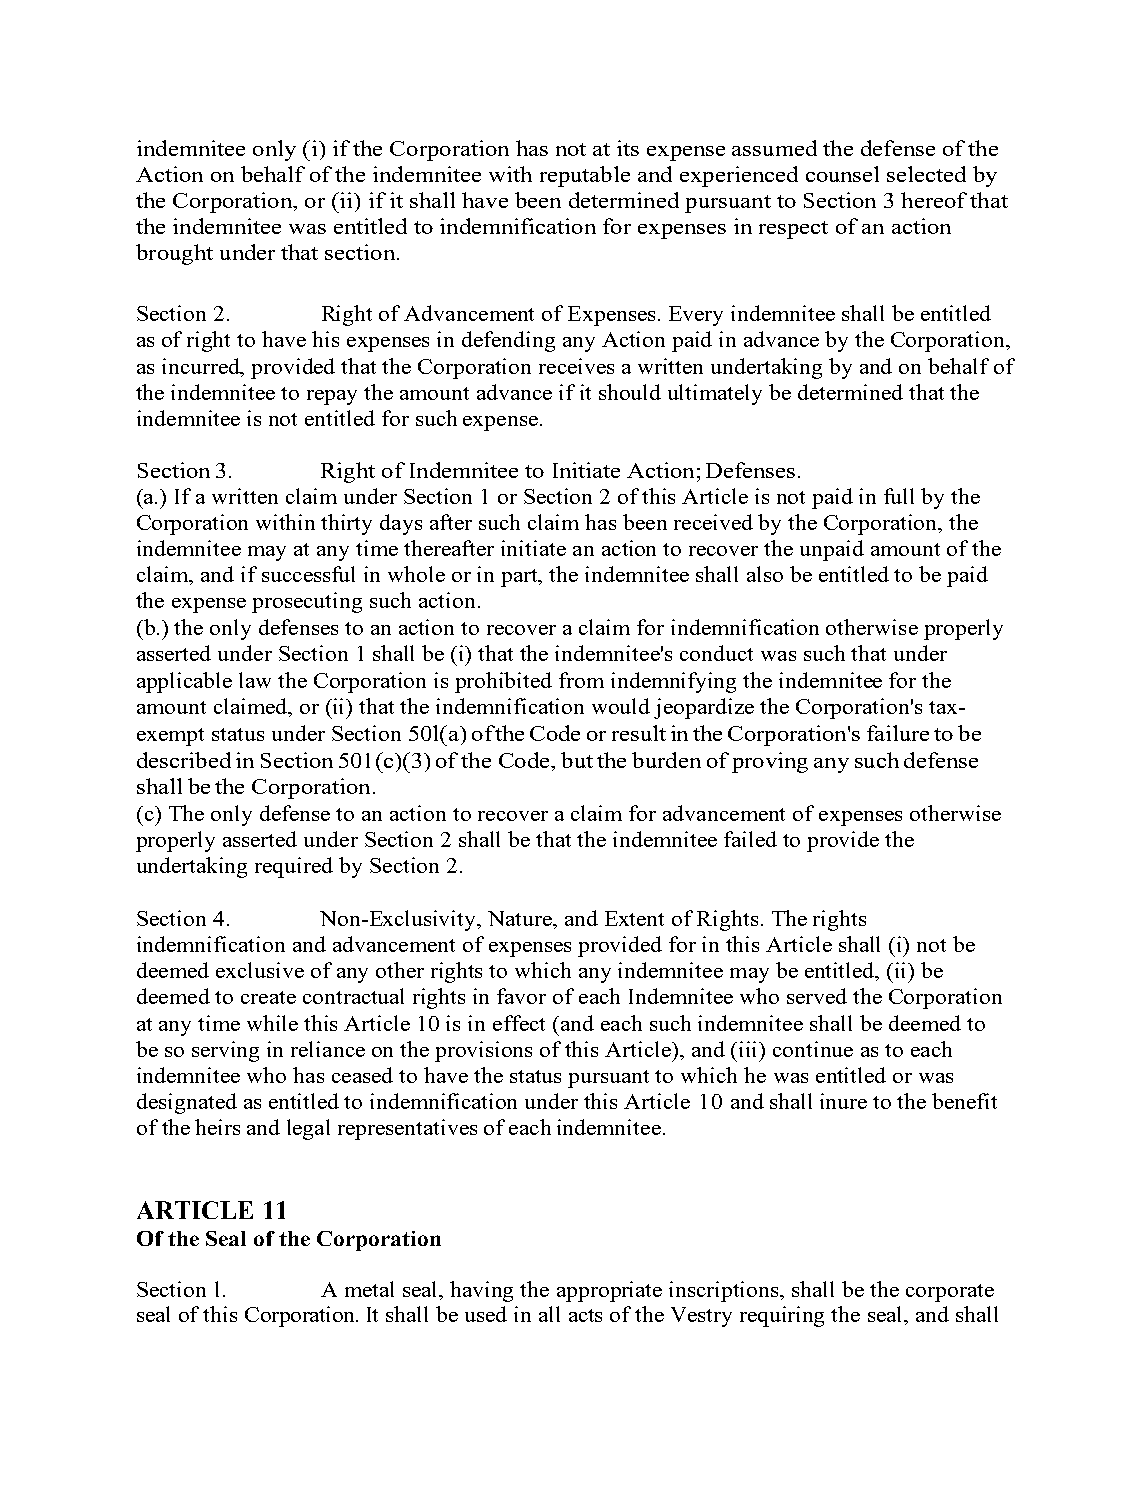 This image has width=1148, height=1486. What do you see at coordinates (899, 496) in the image?
I see `full` at bounding box center [899, 496].
